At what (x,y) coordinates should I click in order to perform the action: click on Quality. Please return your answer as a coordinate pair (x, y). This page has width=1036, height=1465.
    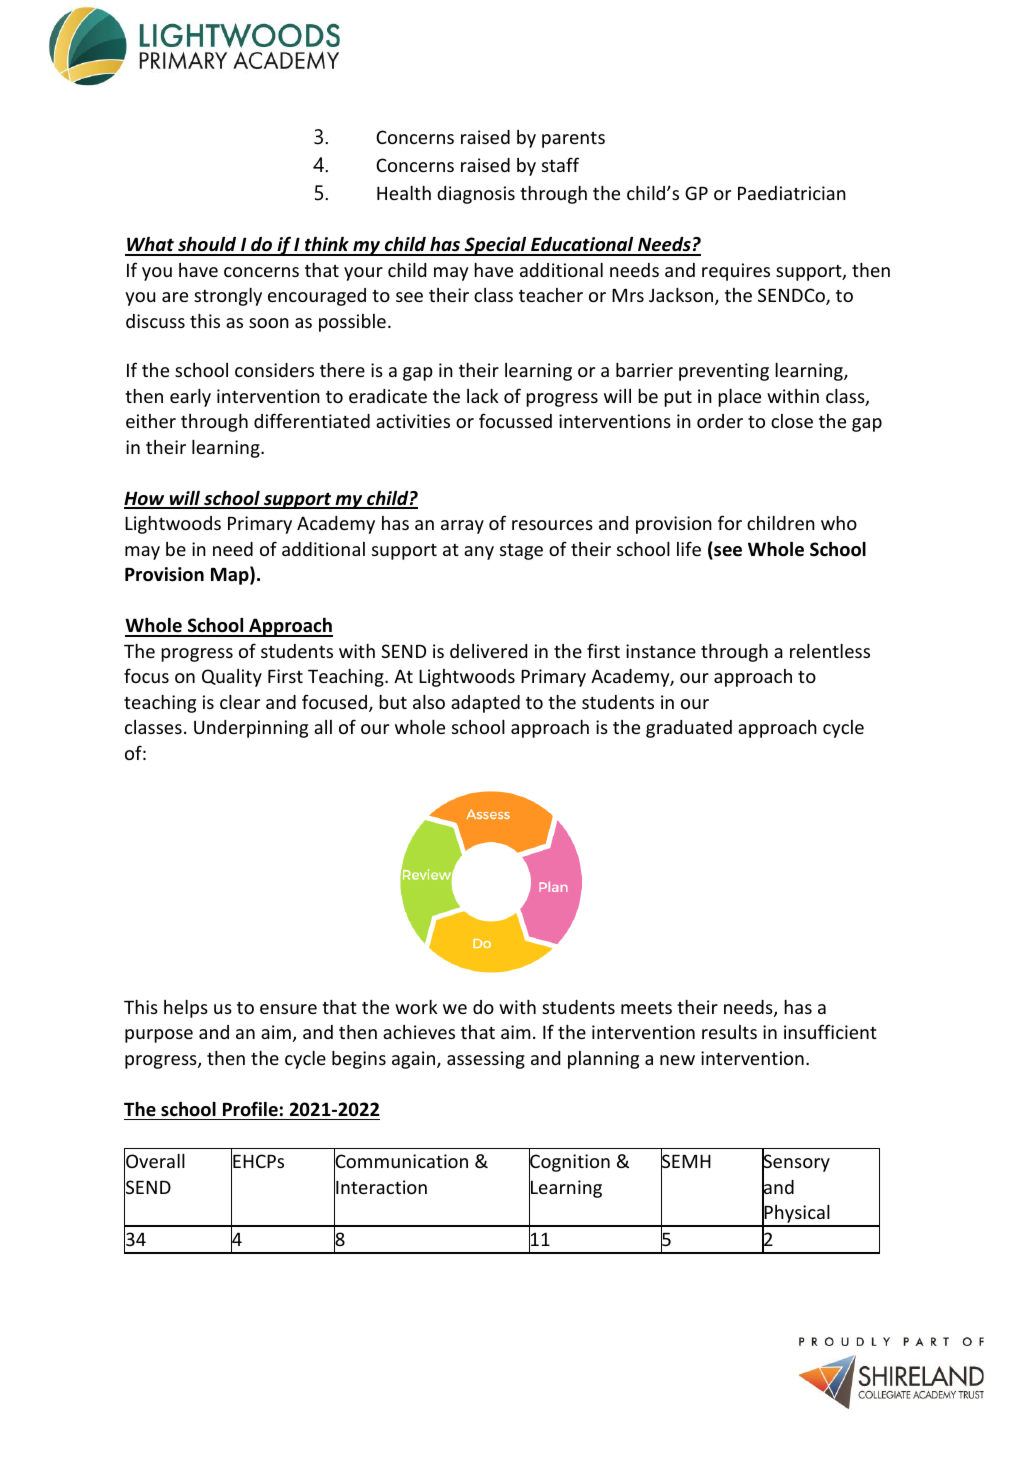
    Looking at the image, I should click on (232, 678).
